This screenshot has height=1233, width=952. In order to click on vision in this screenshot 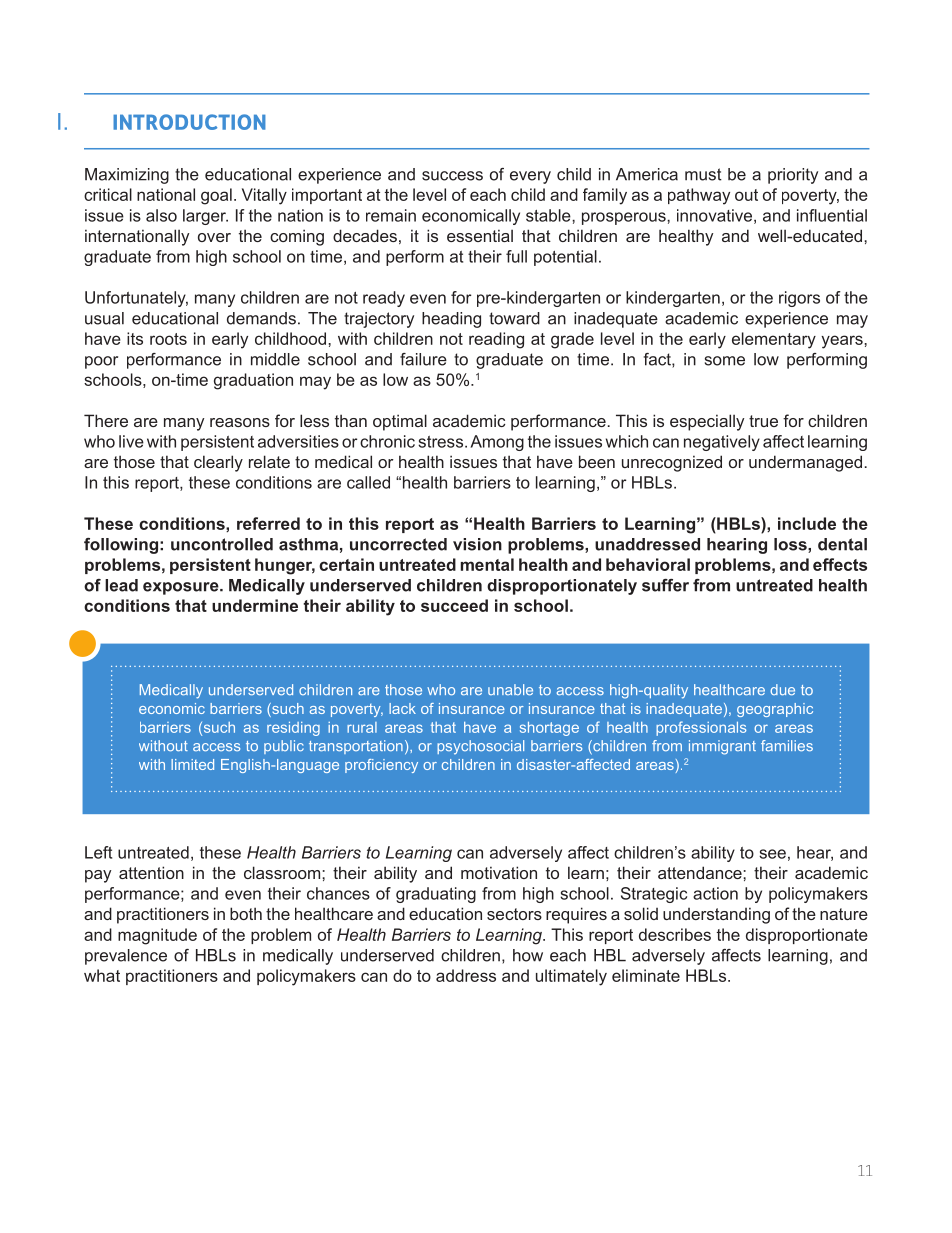, I will do `click(477, 544)`.
